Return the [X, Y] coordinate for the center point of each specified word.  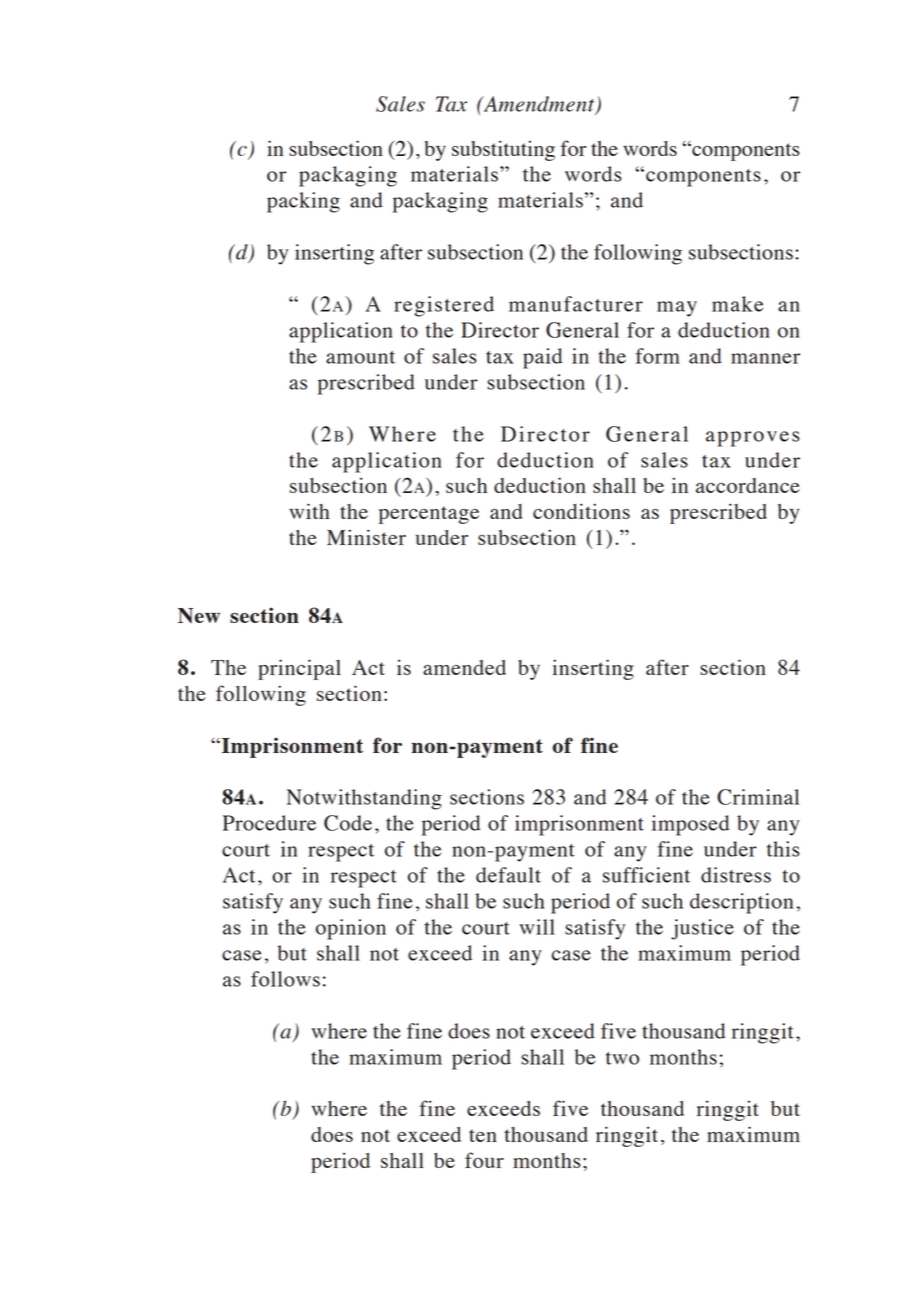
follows [285, 979]
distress [736, 875]
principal [299, 669]
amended [464, 667]
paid [542, 358]
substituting [503, 150]
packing [303, 202]
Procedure [269, 823]
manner [765, 358]
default [508, 875]
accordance [748, 485]
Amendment [539, 105]
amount [360, 357]
